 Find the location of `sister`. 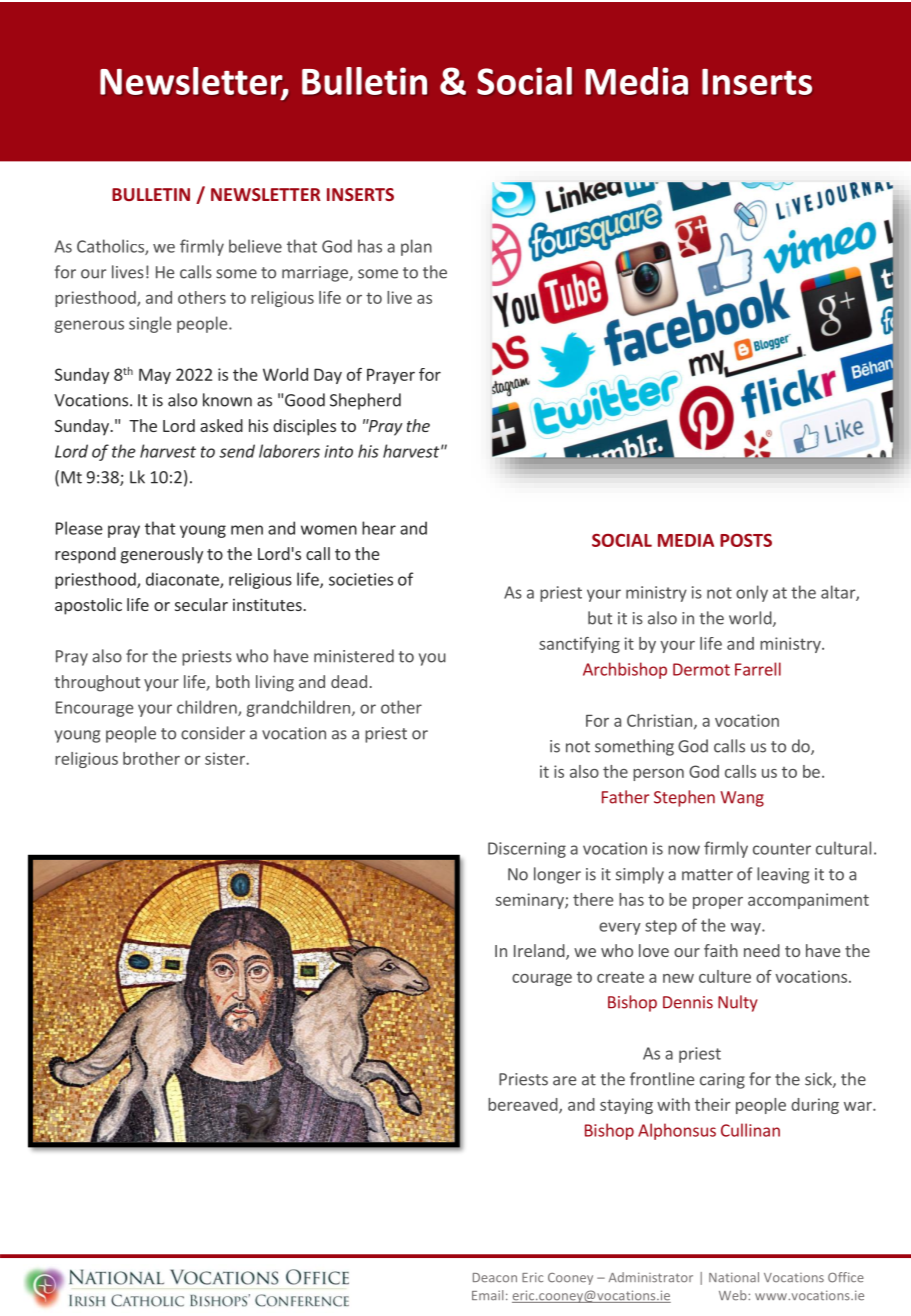

sister is located at coordinates (226, 758).
